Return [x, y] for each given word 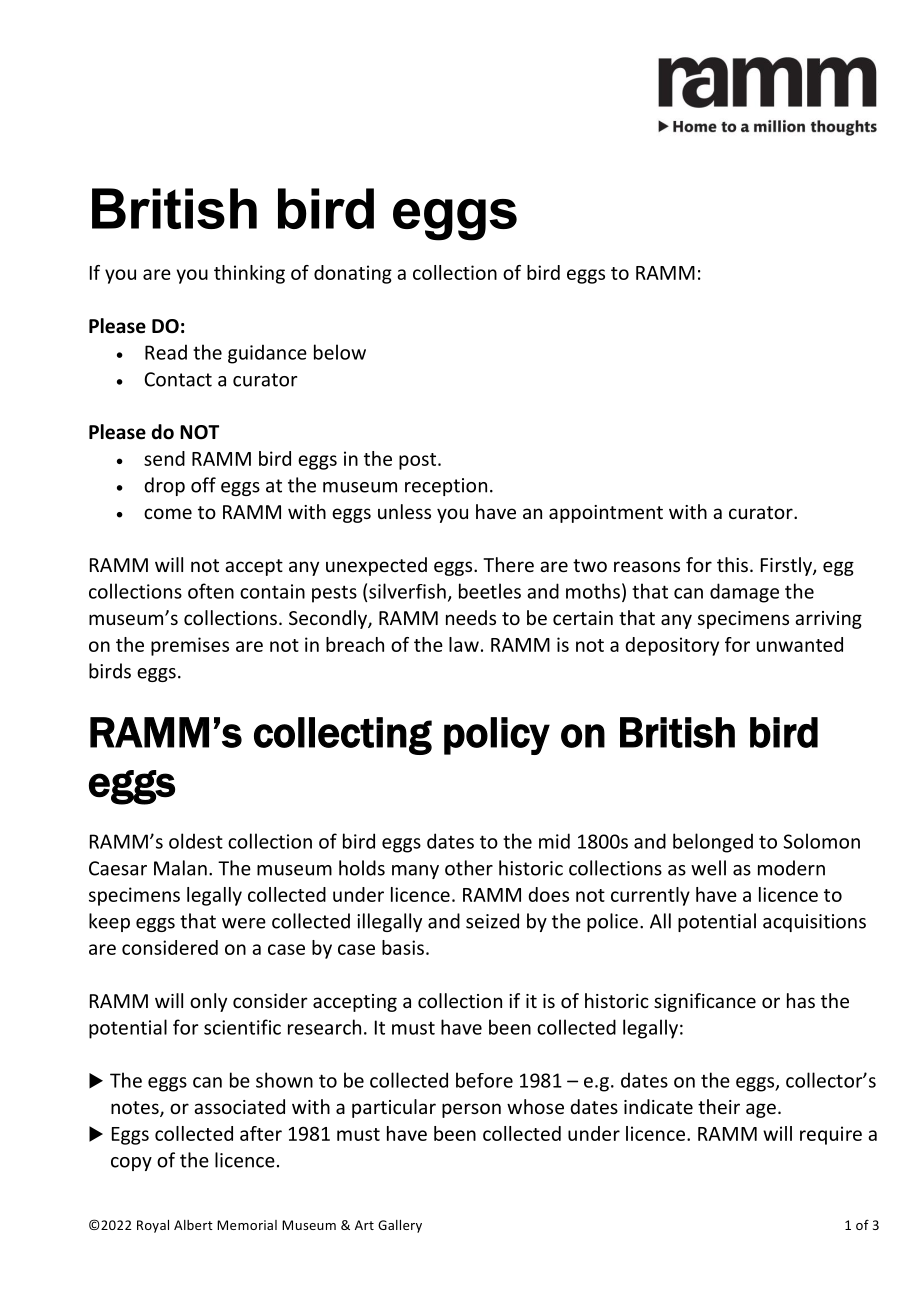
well [708, 868]
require [831, 1135]
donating [353, 274]
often [211, 591]
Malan [180, 868]
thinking [249, 274]
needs [471, 617]
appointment [606, 514]
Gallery [400, 1226]
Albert [193, 1225]
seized [492, 921]
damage [744, 593]
